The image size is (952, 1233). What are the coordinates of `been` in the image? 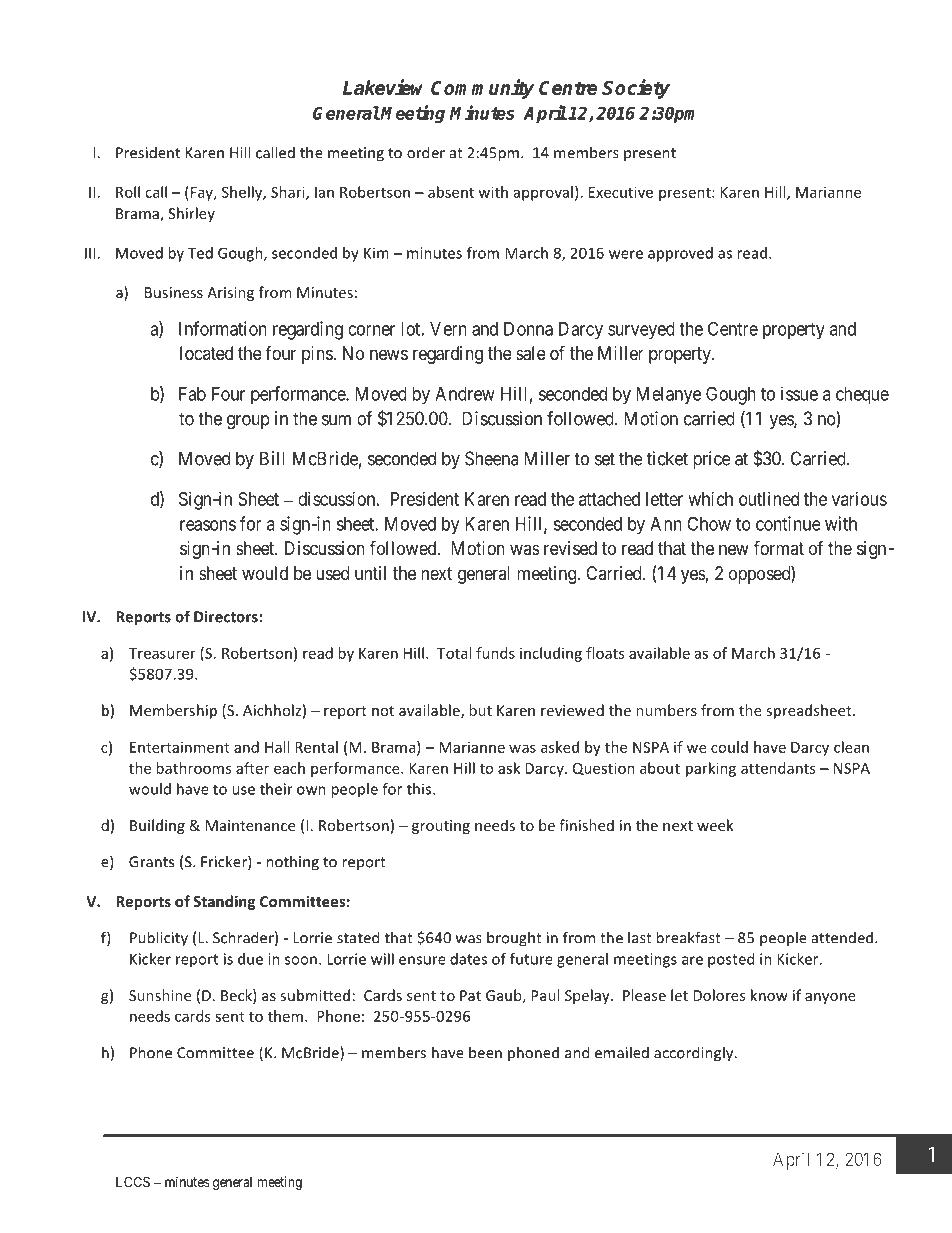 It's located at (485, 1052).
